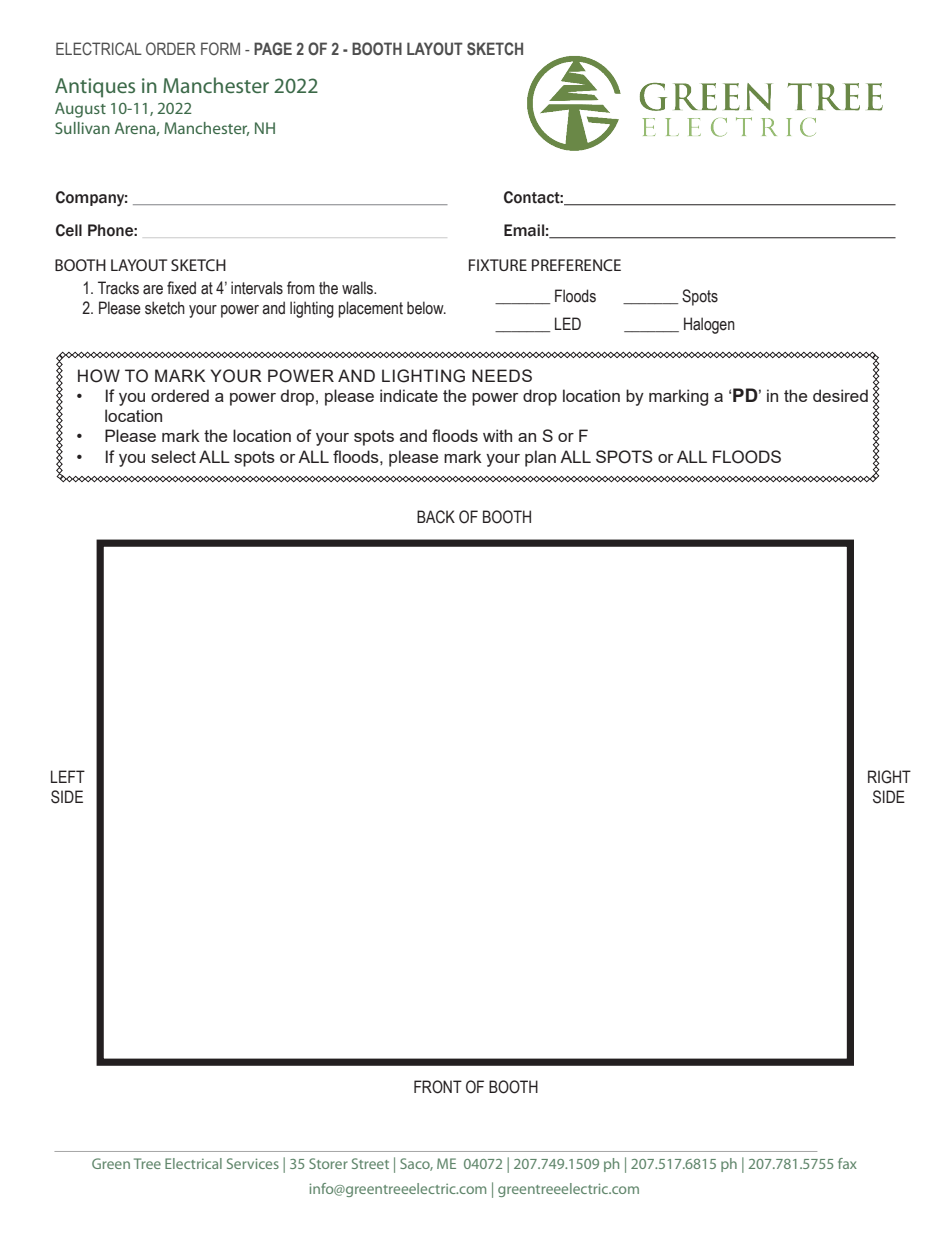 This screenshot has width=952, height=1233. Describe the element at coordinates (847, 1163) in the screenshot. I see `fax` at that location.
